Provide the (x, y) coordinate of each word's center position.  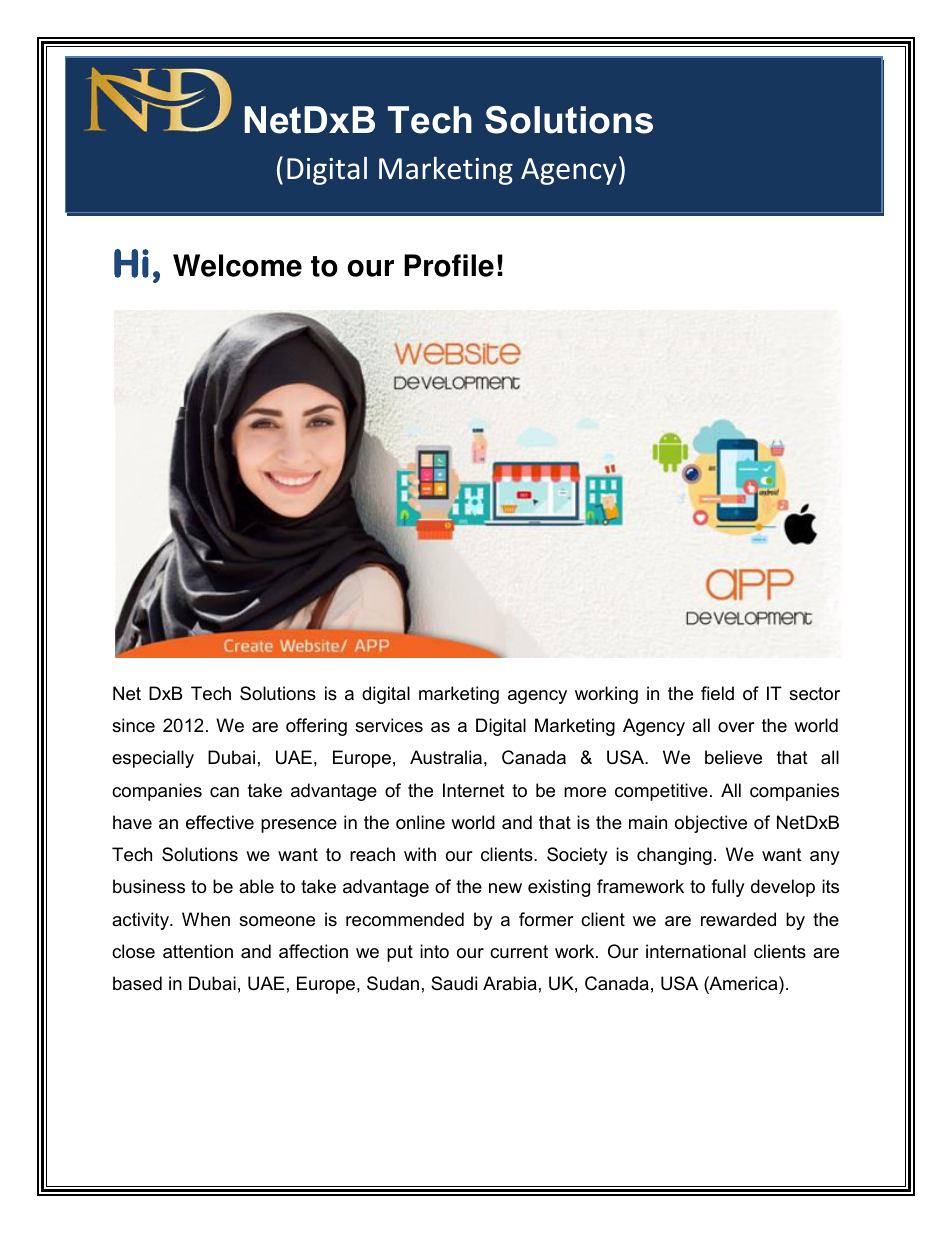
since (133, 725)
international (696, 951)
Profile (449, 265)
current (519, 951)
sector (814, 694)
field (717, 693)
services (389, 725)
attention (198, 951)
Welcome (237, 265)
